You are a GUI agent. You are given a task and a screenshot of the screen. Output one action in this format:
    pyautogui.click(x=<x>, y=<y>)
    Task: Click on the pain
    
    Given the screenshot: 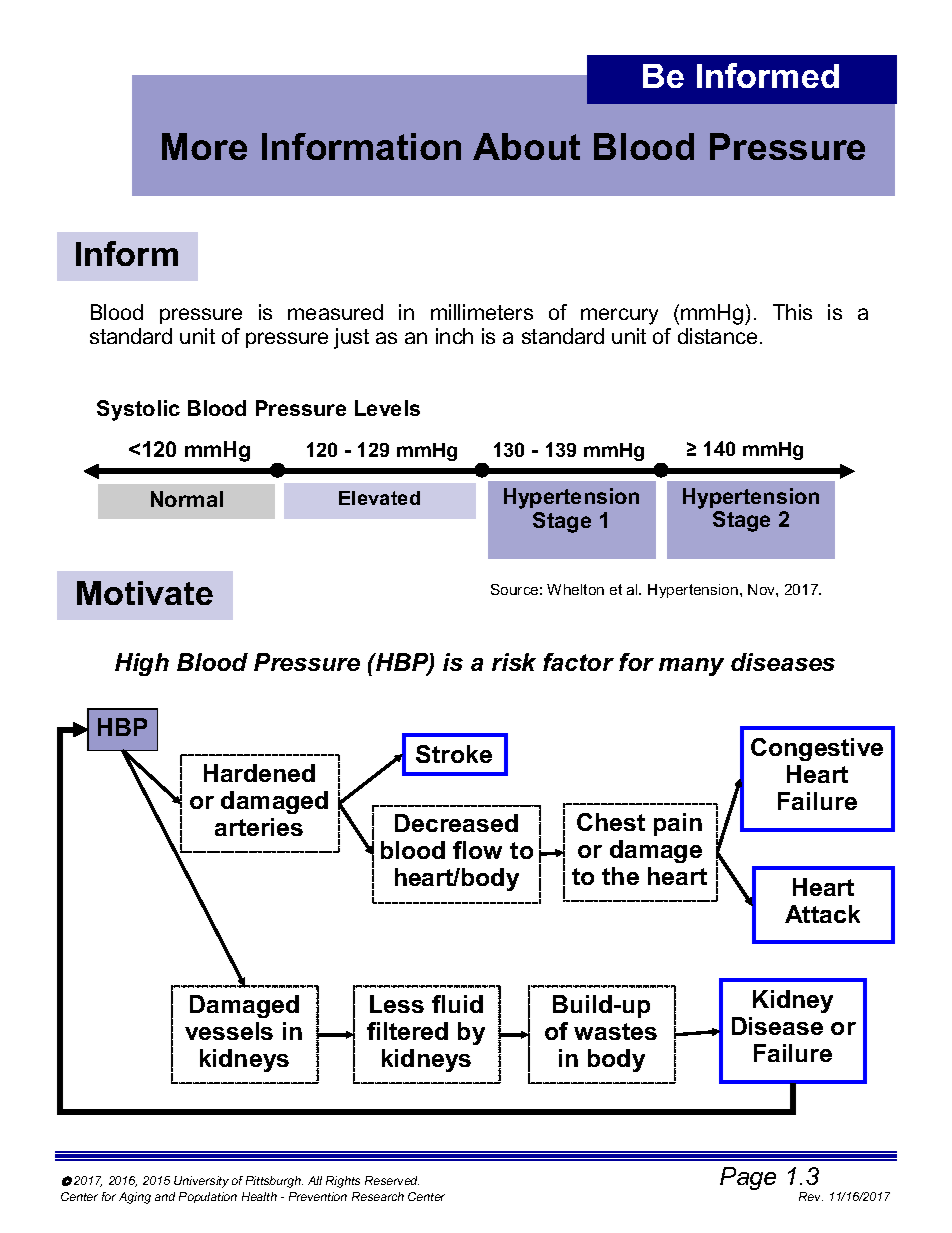 What is the action you would take?
    pyautogui.click(x=678, y=824)
